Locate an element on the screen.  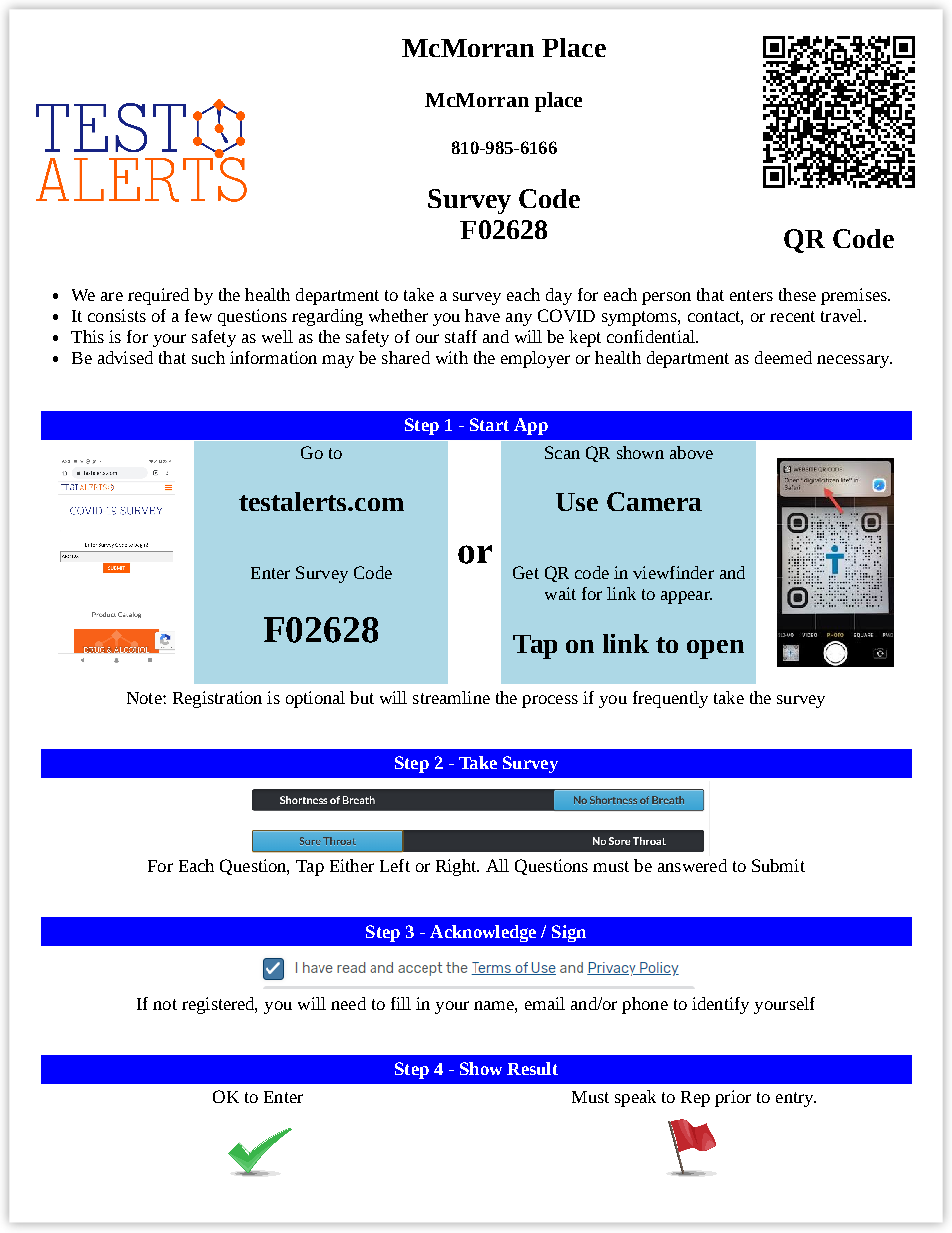
need is located at coordinates (348, 1003).
